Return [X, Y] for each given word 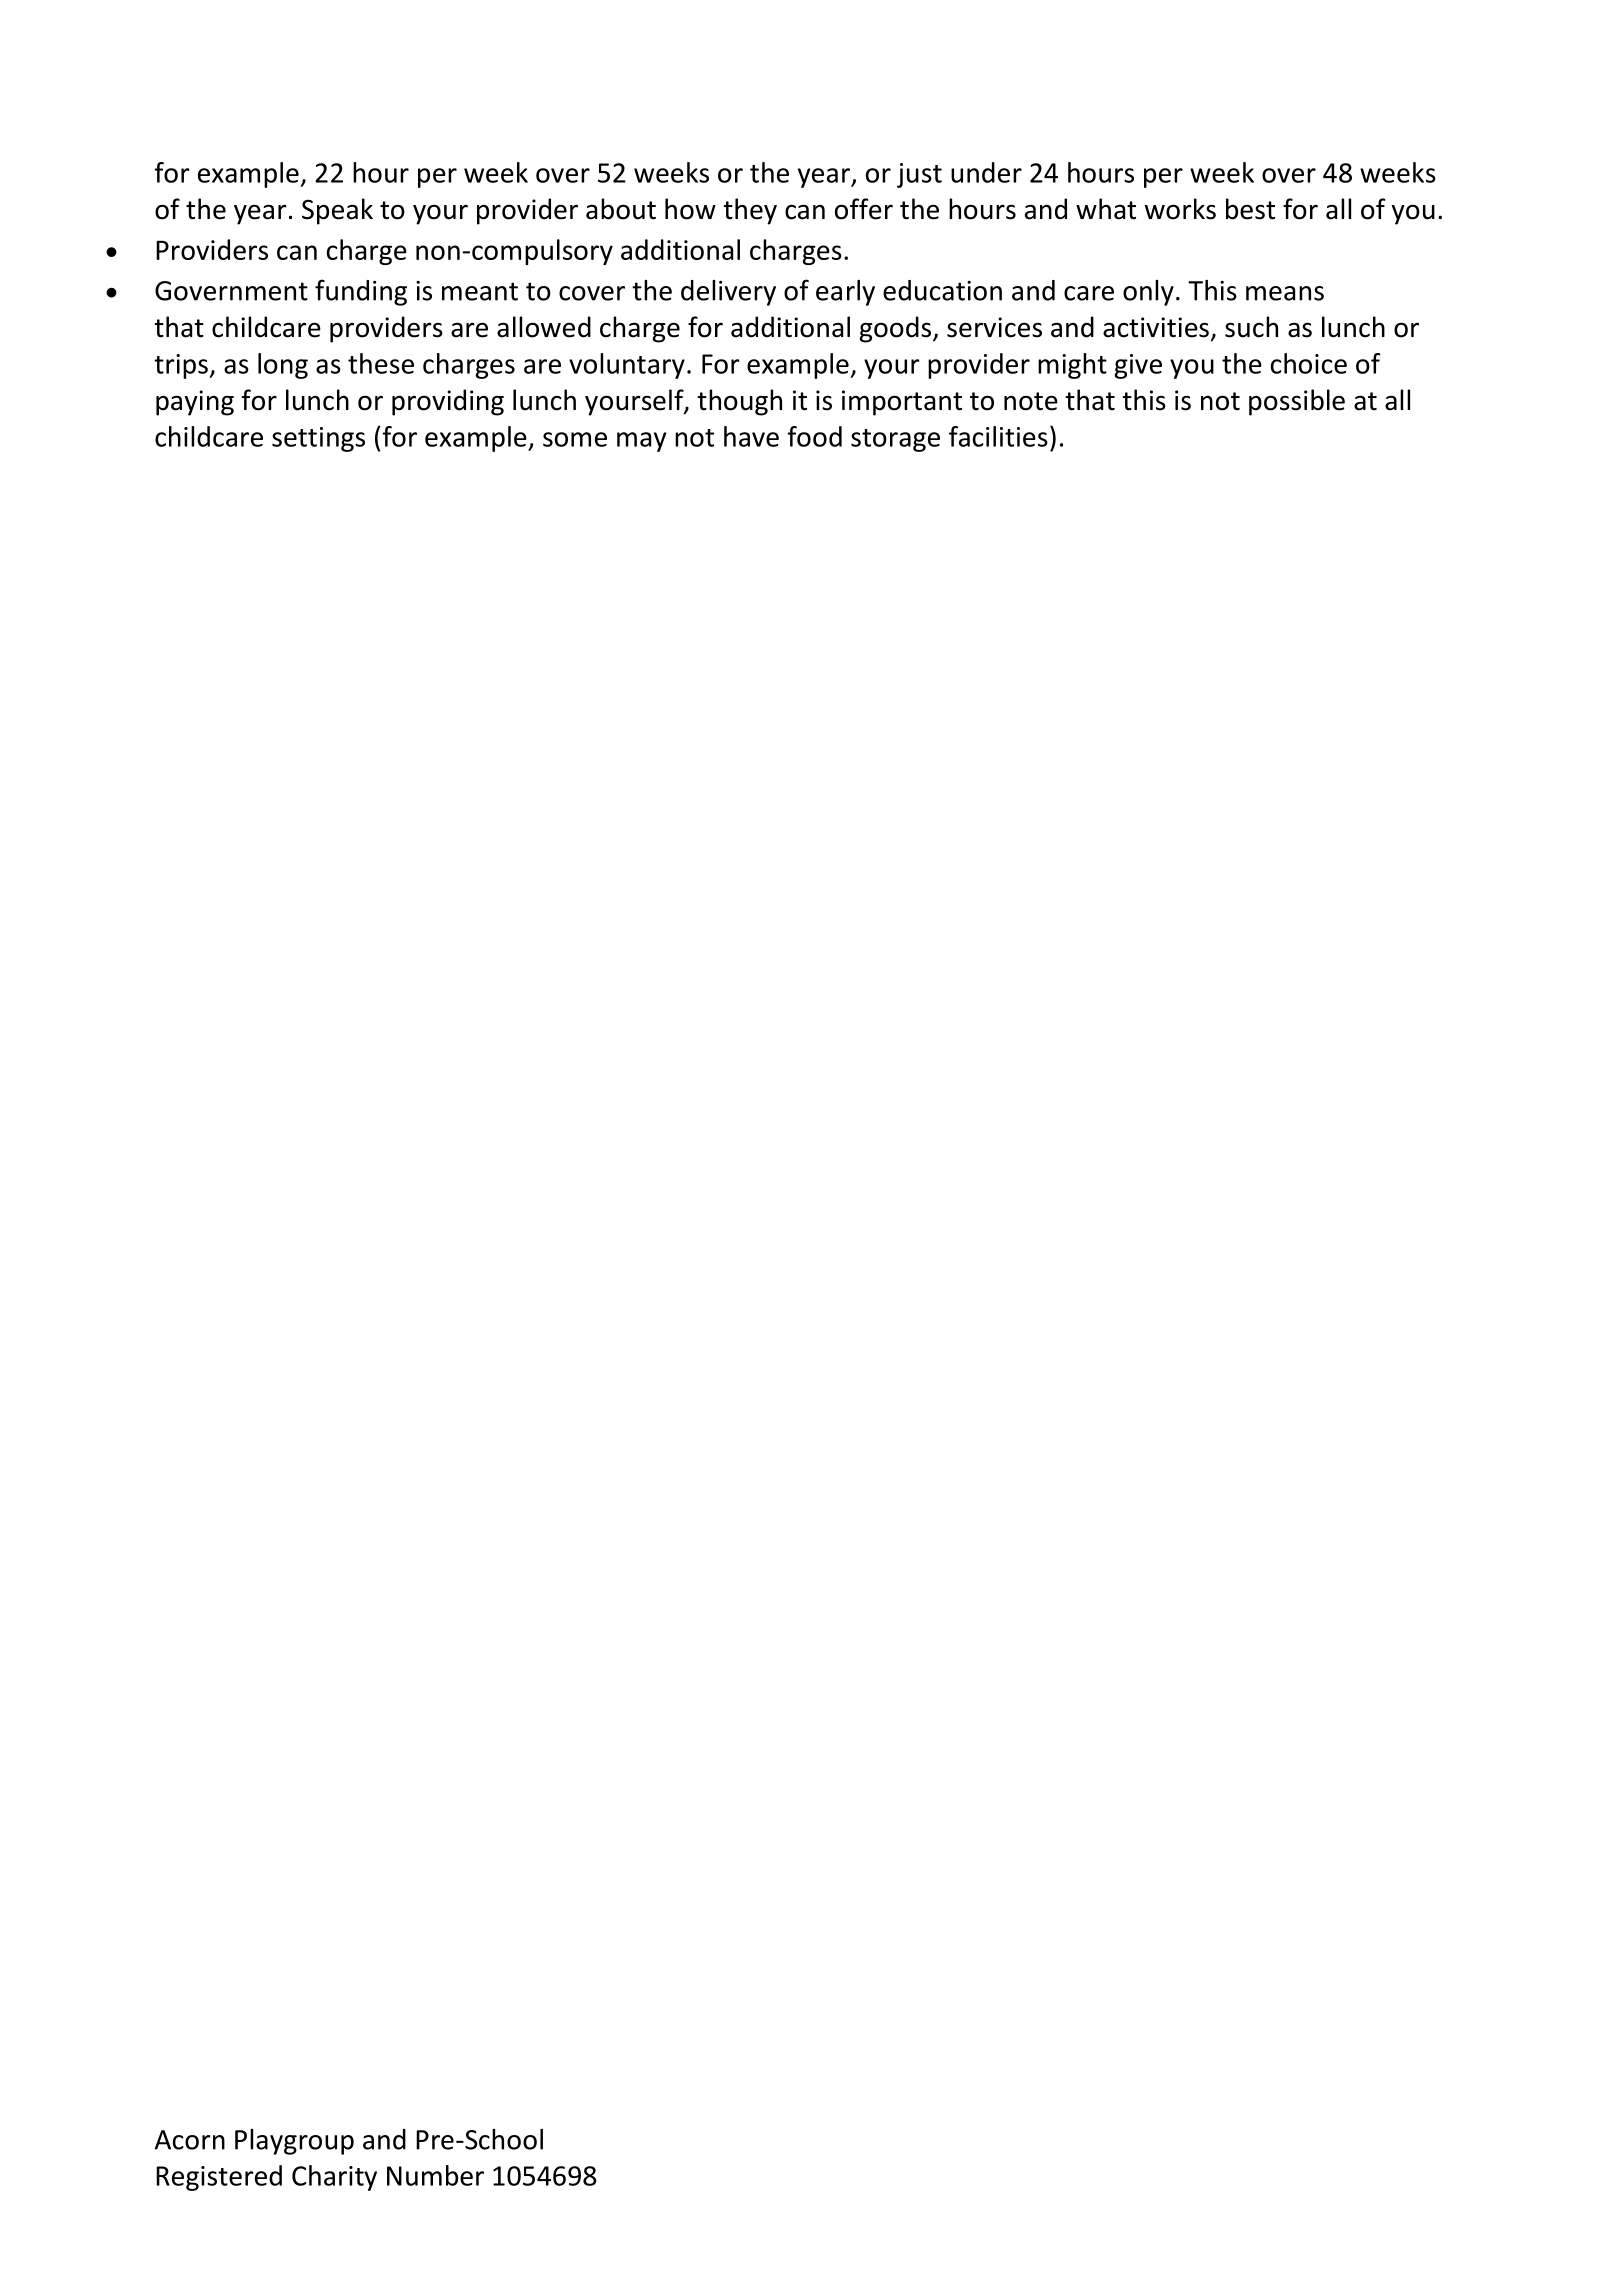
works [1180, 209]
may [642, 442]
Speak [337, 211]
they [750, 211]
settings [318, 439]
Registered [219, 2178]
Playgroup [294, 2142]
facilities [998, 436]
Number [435, 2175]
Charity [334, 2178]
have [751, 436]
